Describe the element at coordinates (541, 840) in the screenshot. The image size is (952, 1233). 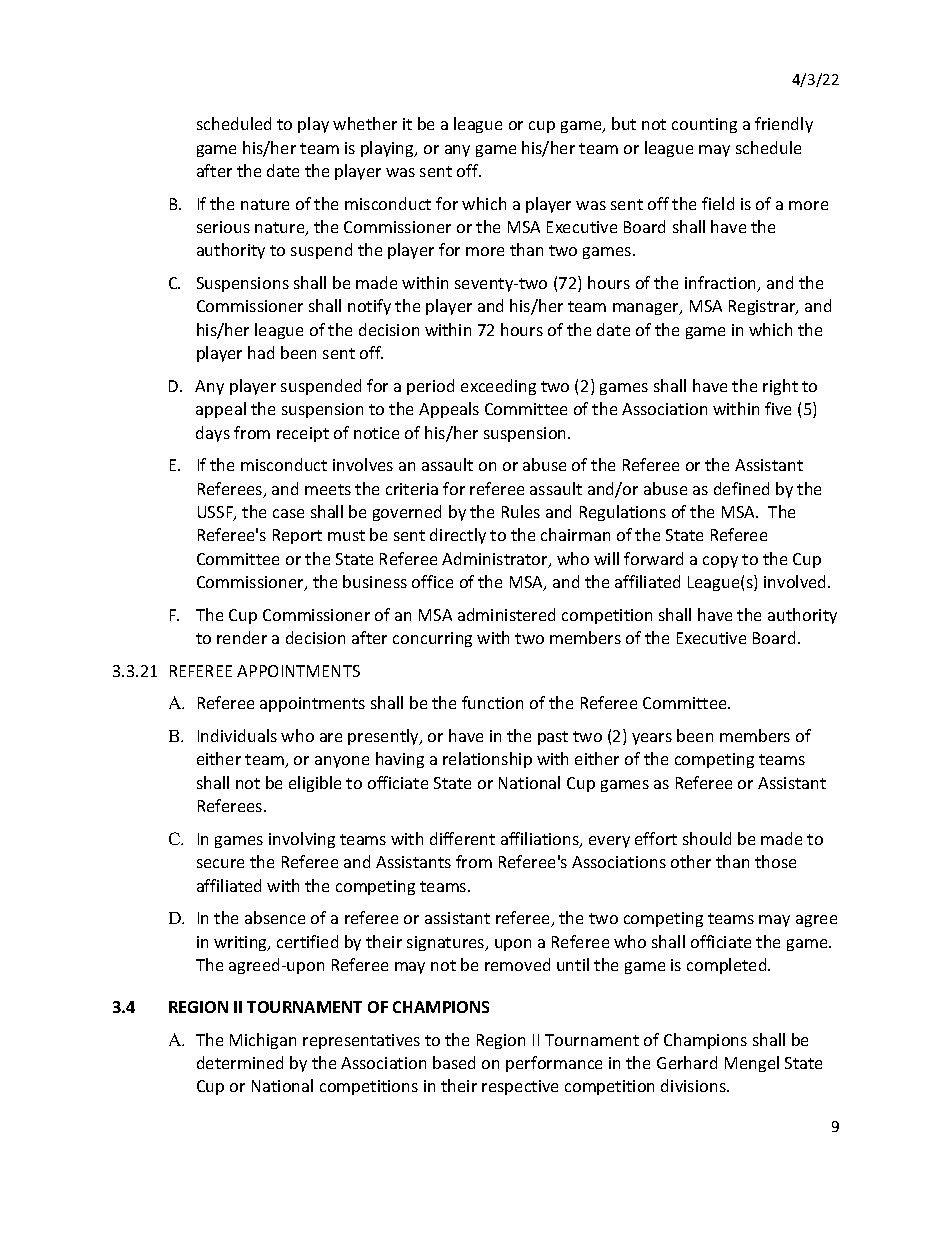
I see `affiliations` at that location.
